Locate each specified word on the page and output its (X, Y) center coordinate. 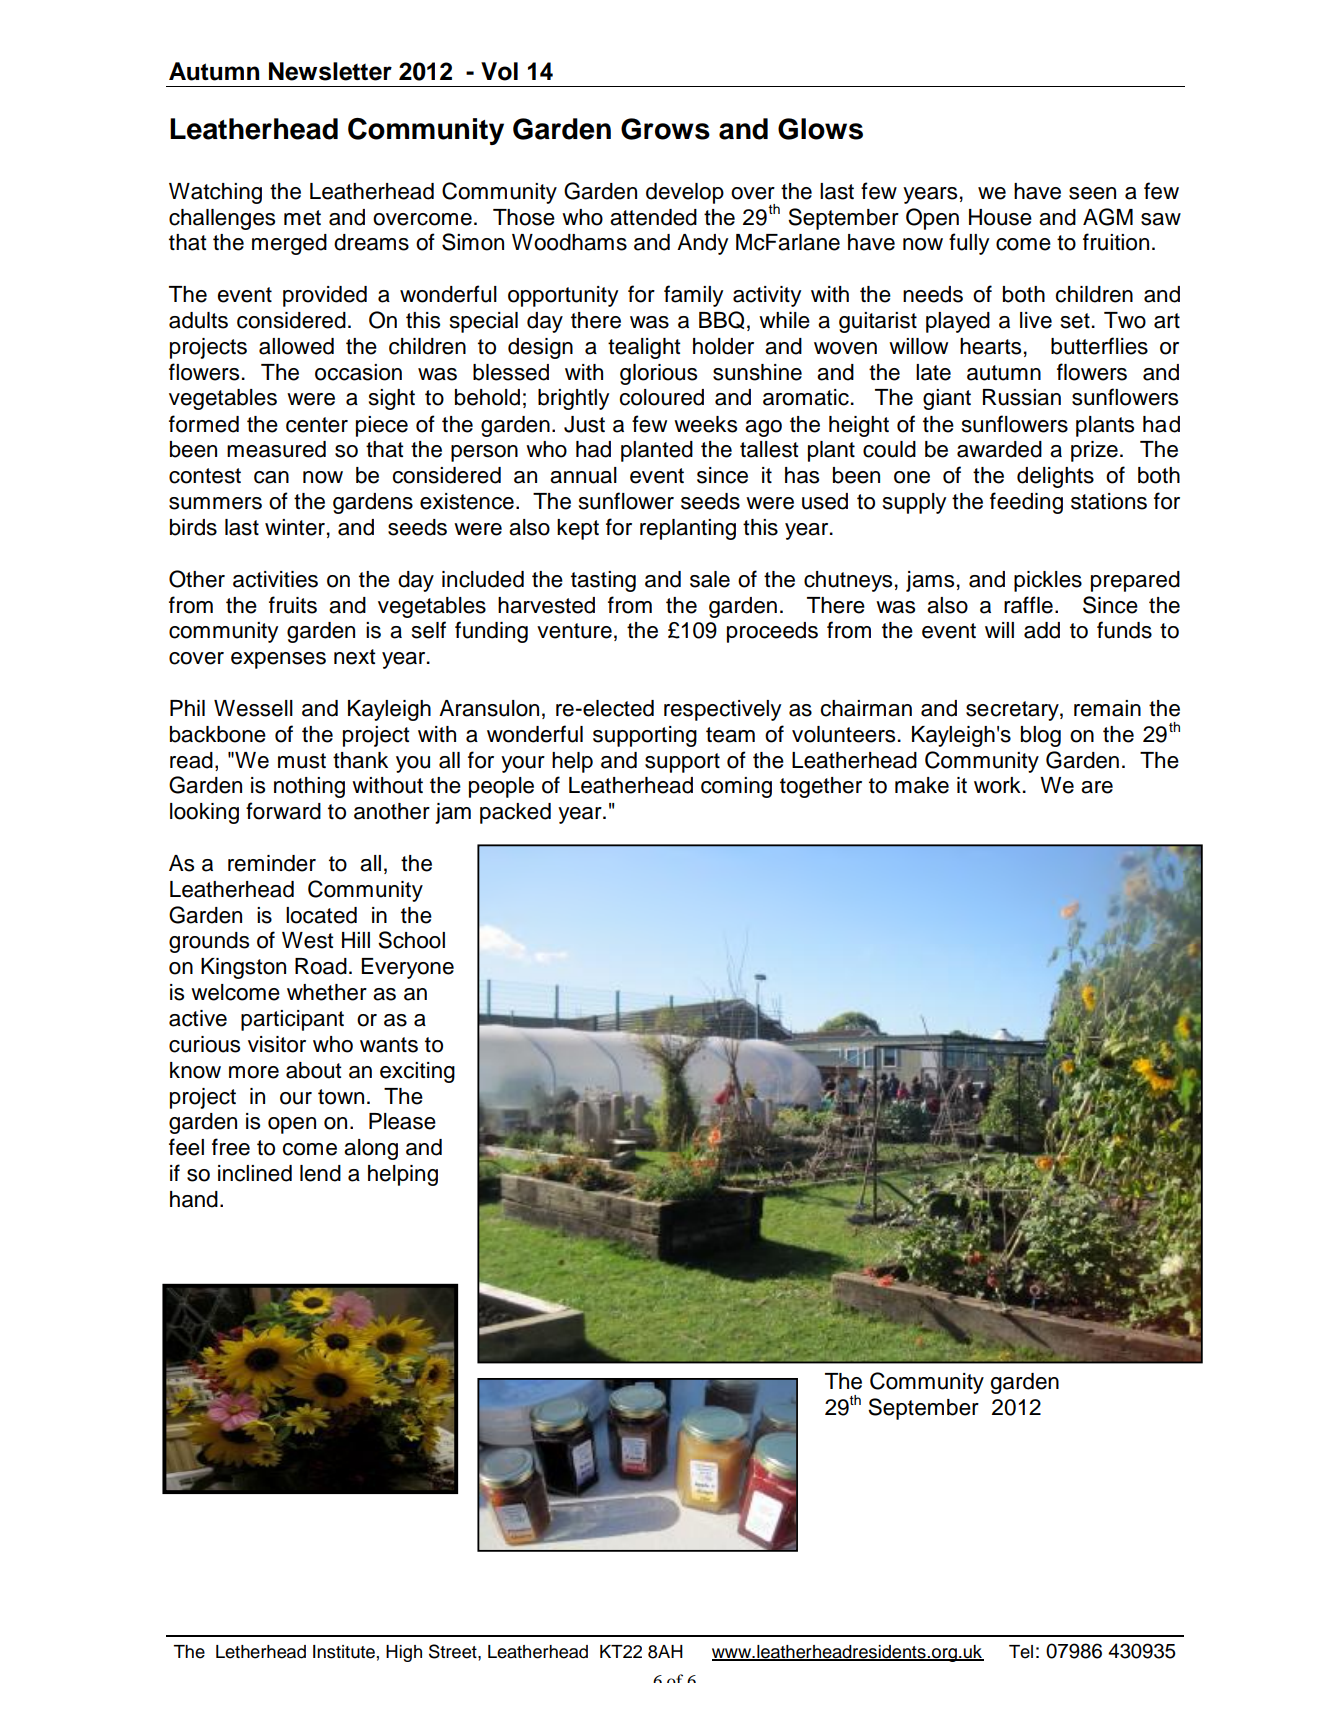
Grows (665, 129)
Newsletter (330, 71)
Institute (344, 1652)
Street (454, 1651)
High (404, 1653)
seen (1092, 193)
